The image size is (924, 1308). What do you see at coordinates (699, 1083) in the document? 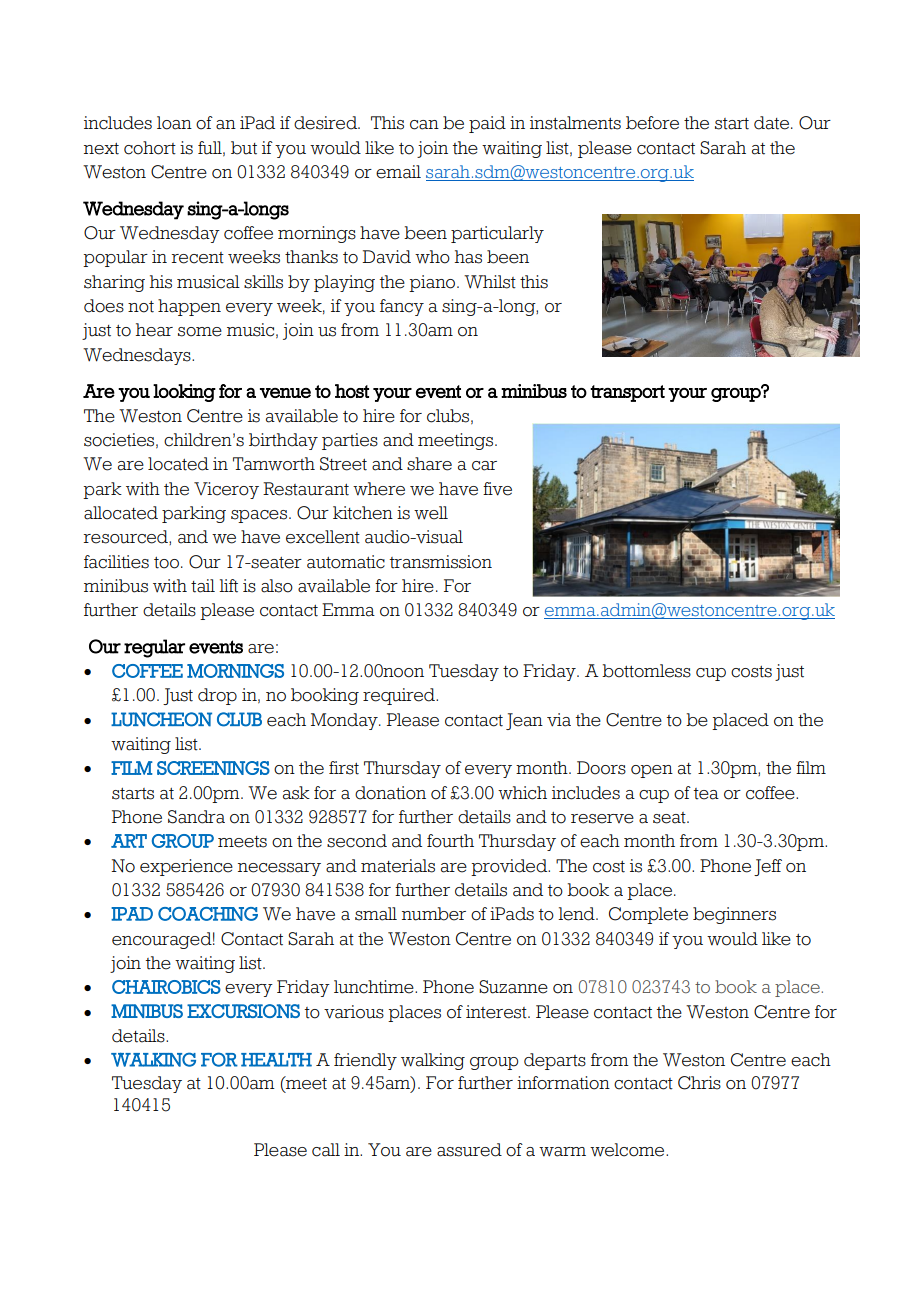
I see `Chris` at bounding box center [699, 1083].
